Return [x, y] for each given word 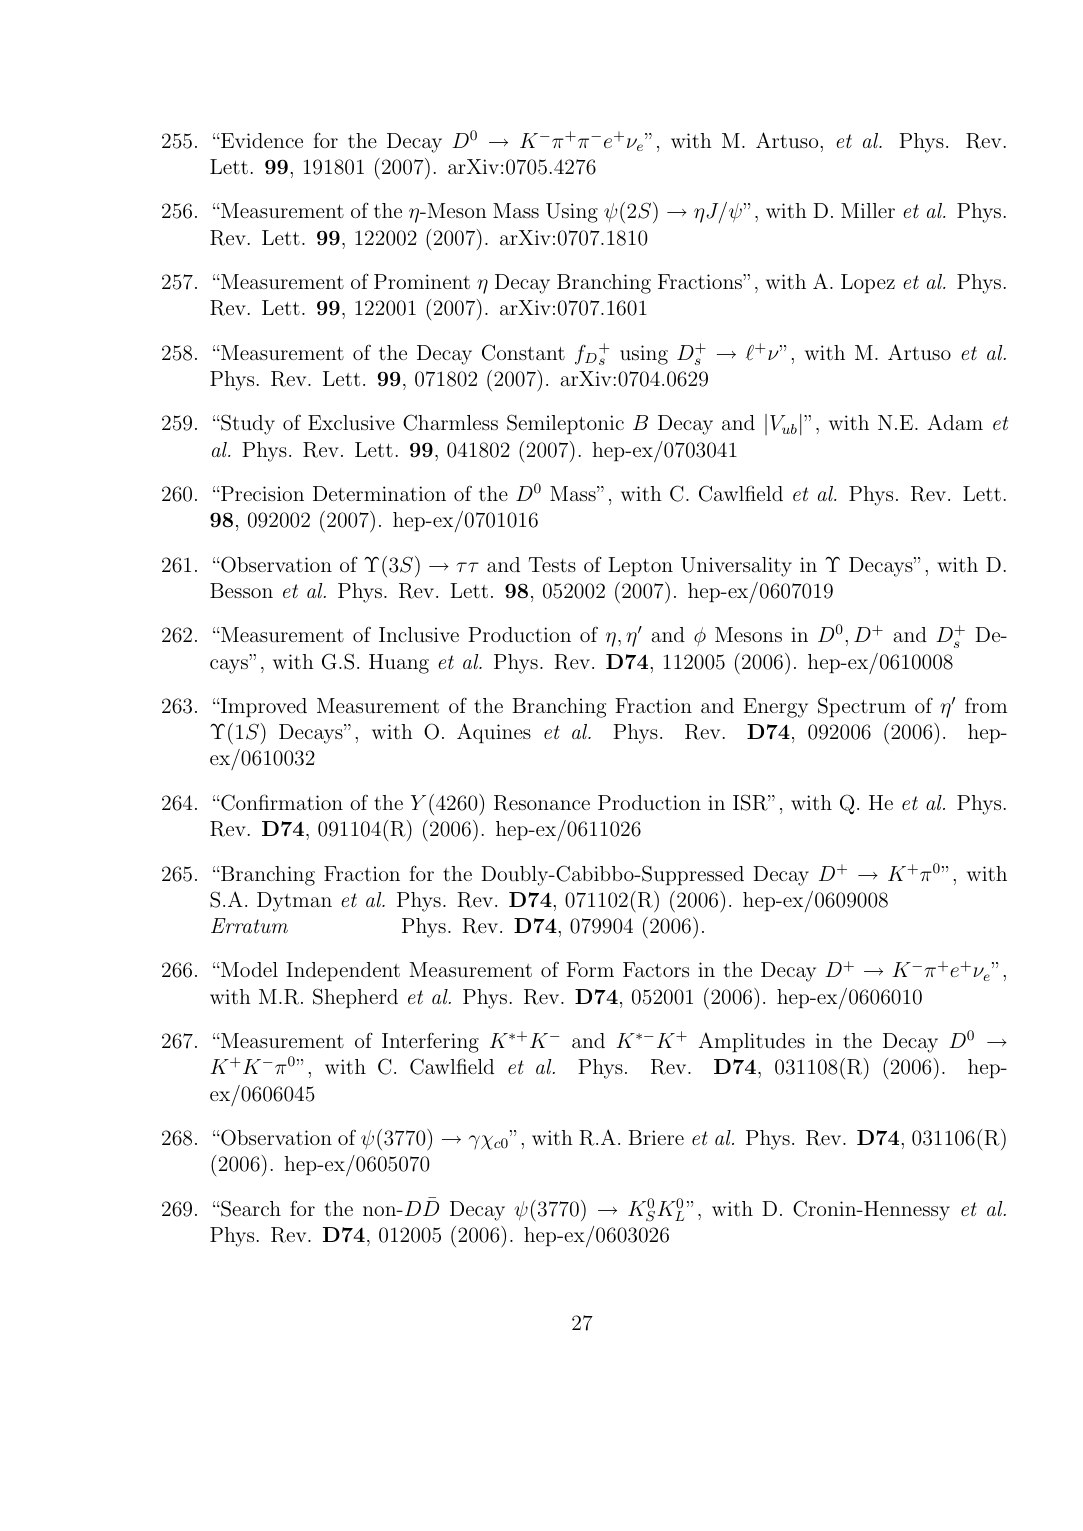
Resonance [542, 803]
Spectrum [862, 707]
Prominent [422, 281]
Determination [379, 493]
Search [250, 1208]
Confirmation [281, 802]
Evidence [261, 140]
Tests [552, 564]
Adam [955, 422]
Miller [868, 210]
